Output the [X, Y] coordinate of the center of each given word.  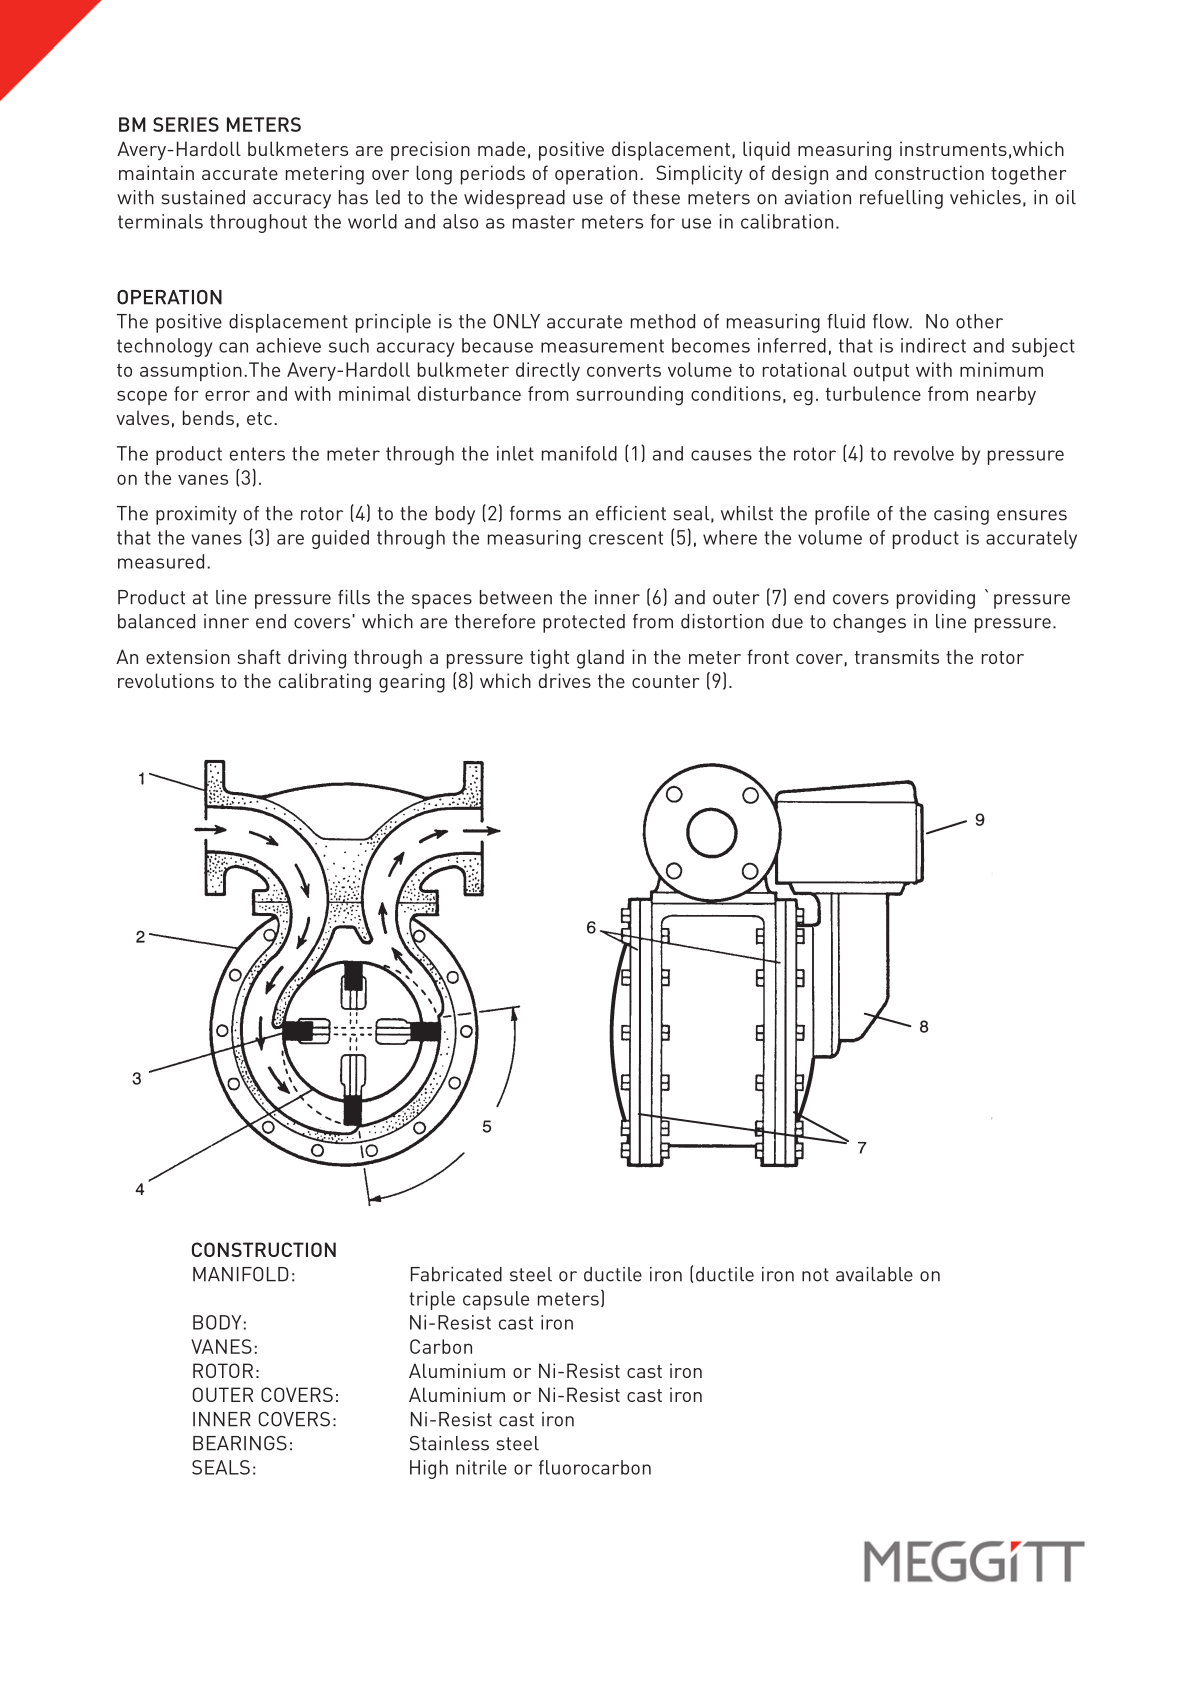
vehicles [985, 197]
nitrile [481, 1467]
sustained [203, 197]
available [874, 1274]
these [656, 197]
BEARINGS [240, 1443]
